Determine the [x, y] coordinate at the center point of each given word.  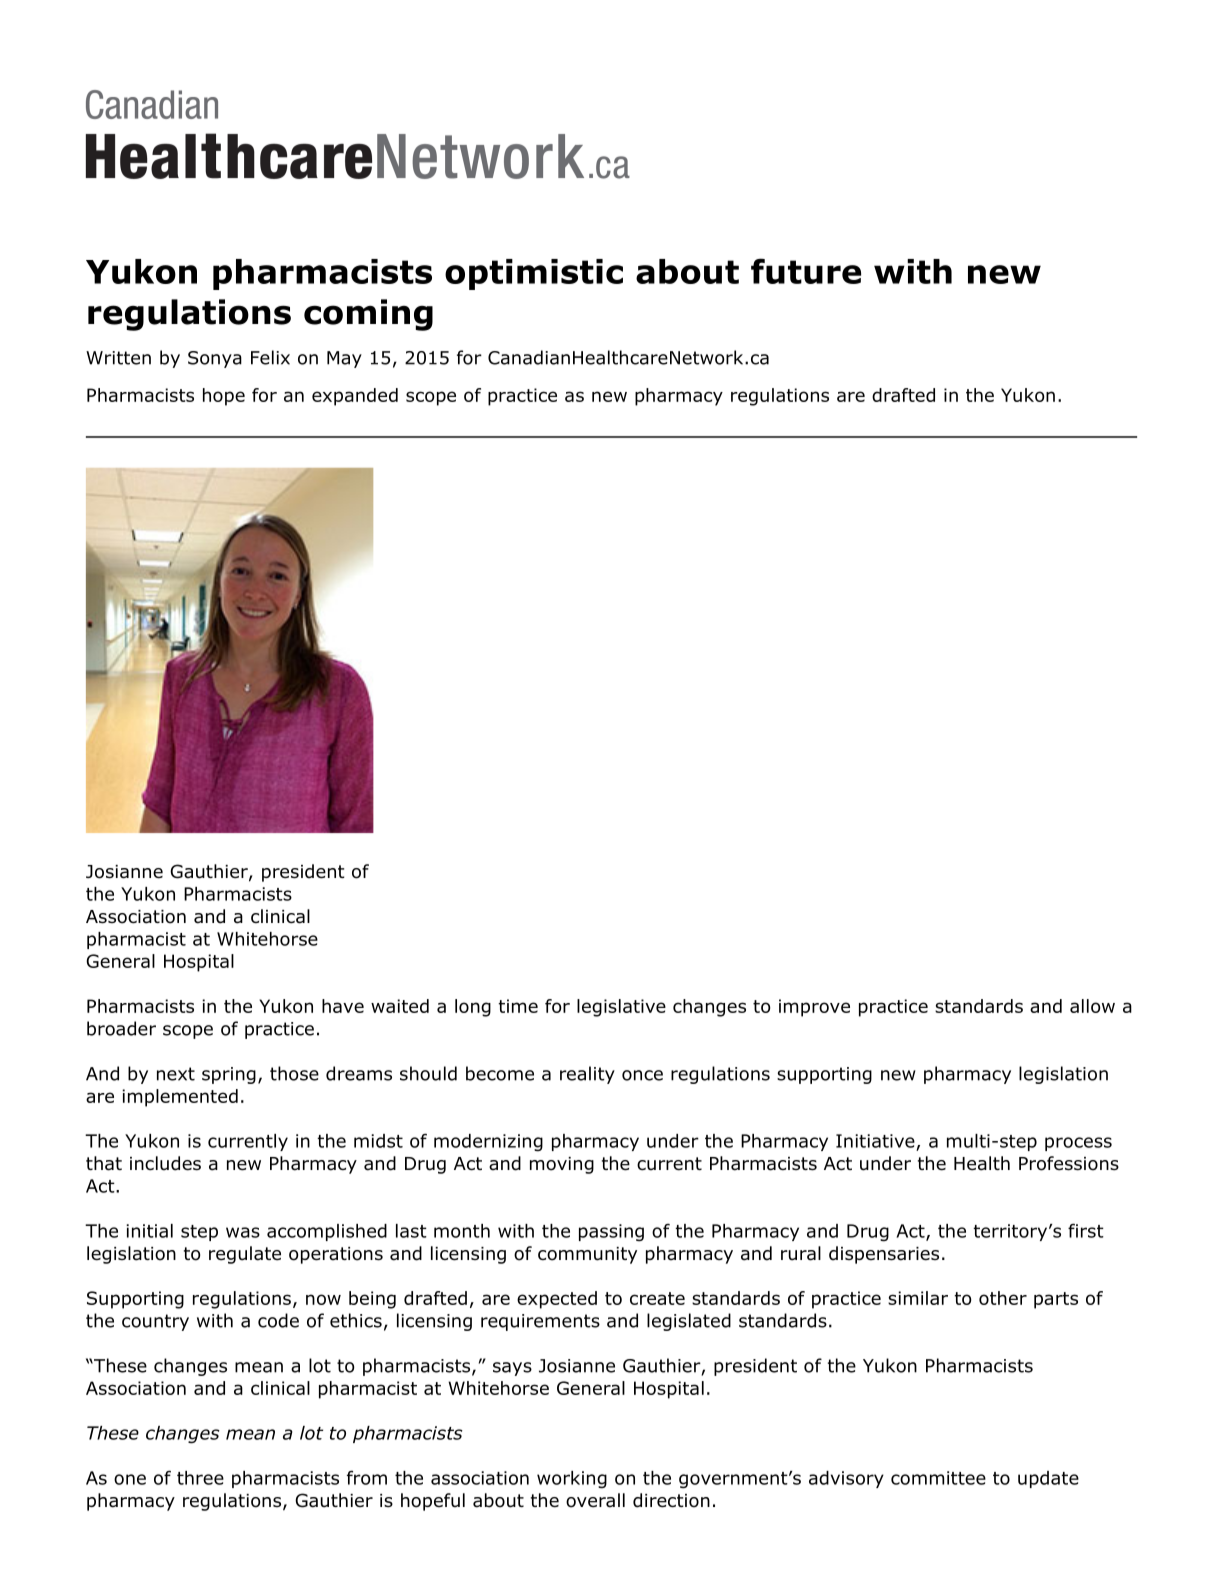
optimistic [534, 274]
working [572, 1480]
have [343, 1006]
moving [562, 1165]
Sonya [215, 359]
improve [814, 1008]
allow [1092, 1006]
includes [165, 1163]
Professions [1069, 1163]
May [344, 359]
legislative [621, 1008]
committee [938, 1478]
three [200, 1478]
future [806, 271]
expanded [355, 397]
